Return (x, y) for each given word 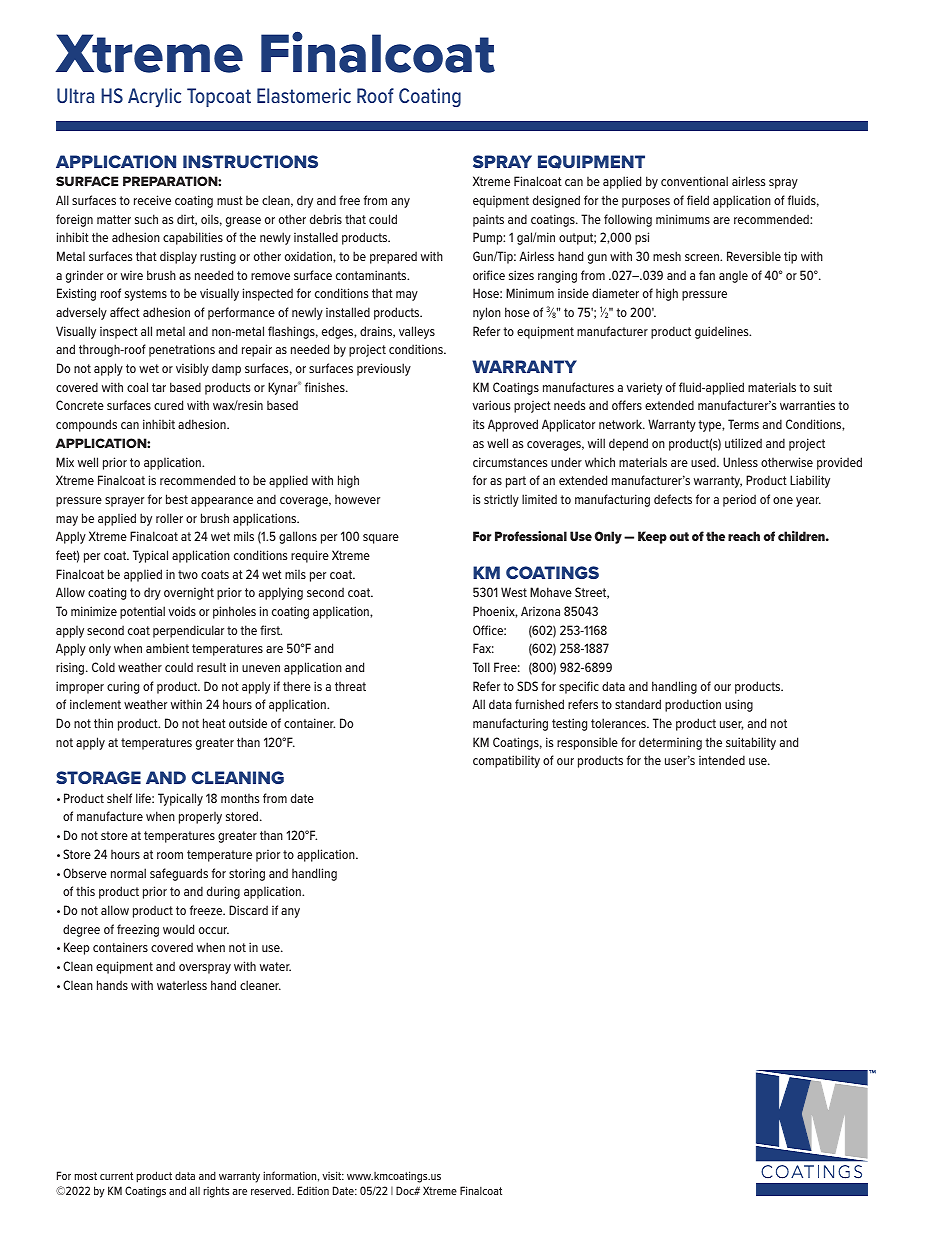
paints (488, 221)
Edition (313, 1190)
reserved (272, 1191)
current (116, 1176)
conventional (694, 181)
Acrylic (154, 97)
